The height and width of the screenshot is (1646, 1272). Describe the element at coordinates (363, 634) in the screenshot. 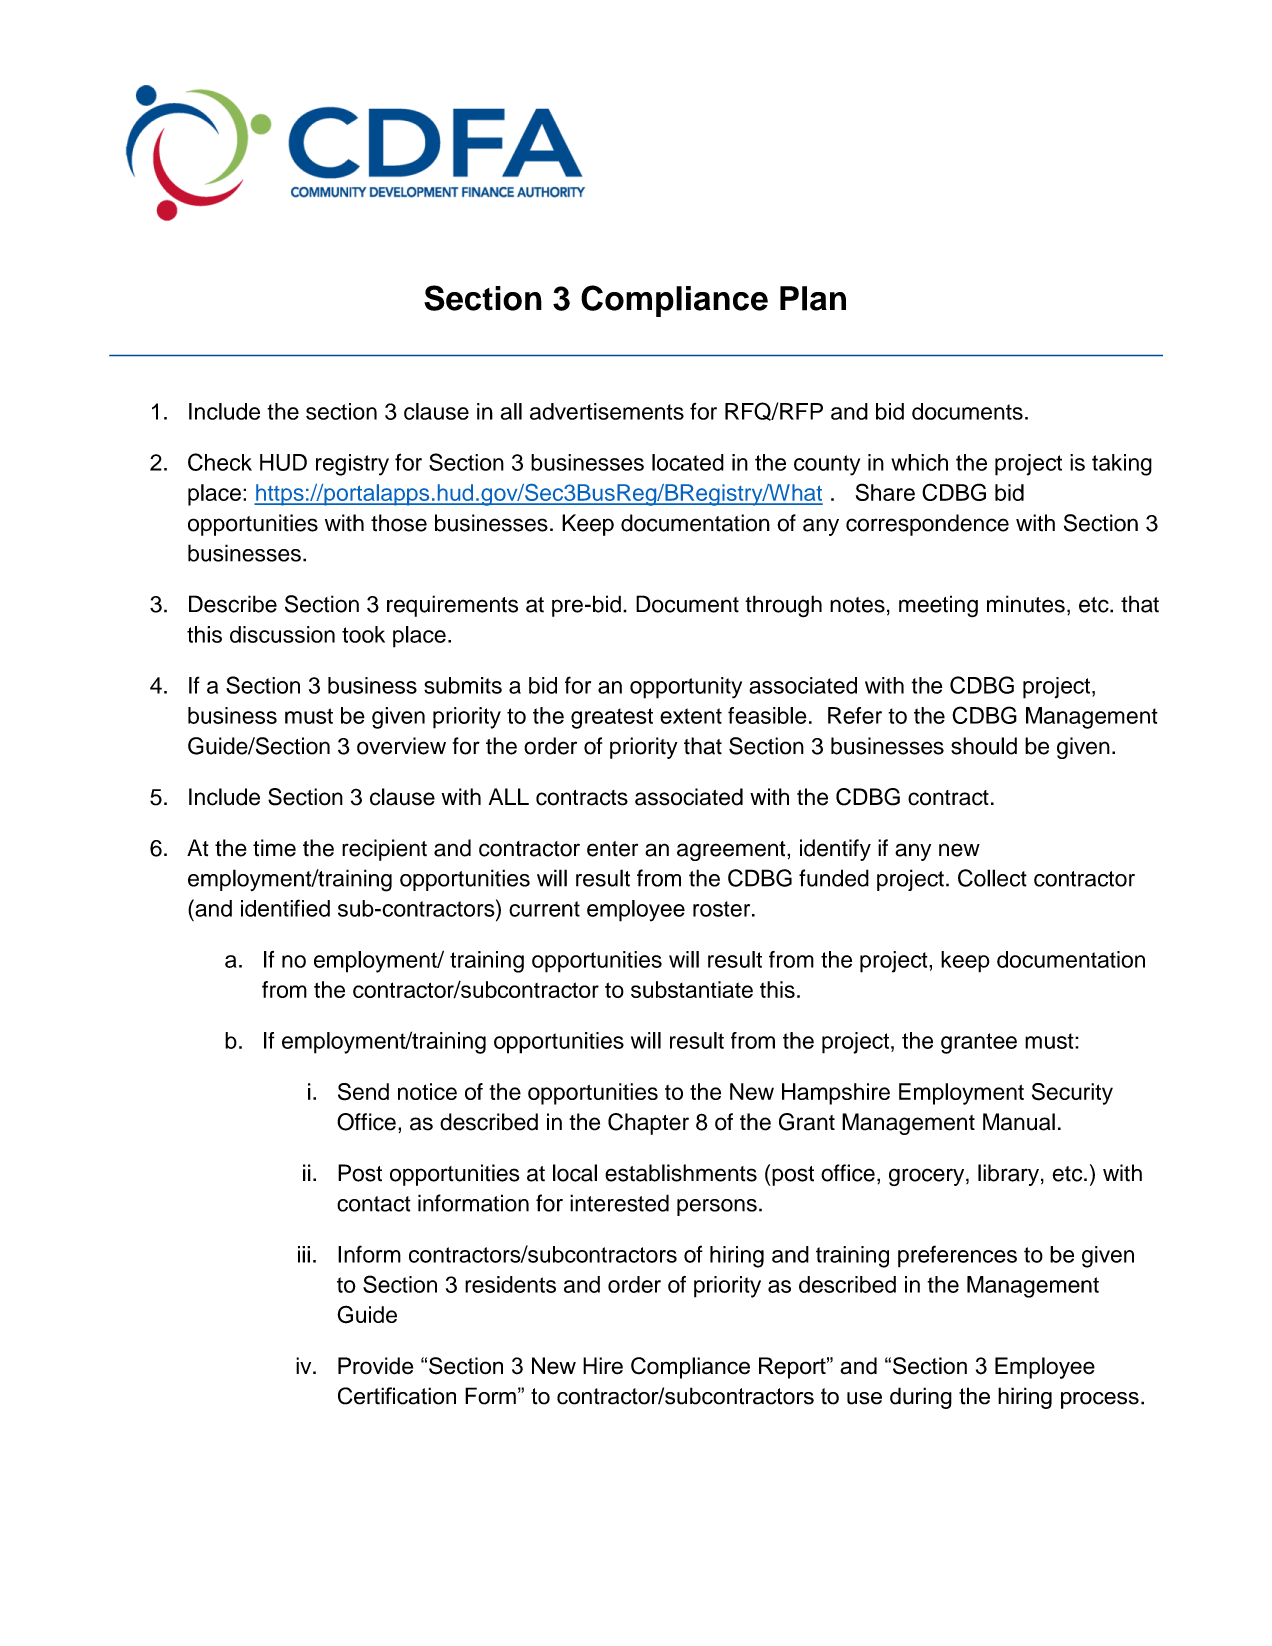

I see `took` at that location.
